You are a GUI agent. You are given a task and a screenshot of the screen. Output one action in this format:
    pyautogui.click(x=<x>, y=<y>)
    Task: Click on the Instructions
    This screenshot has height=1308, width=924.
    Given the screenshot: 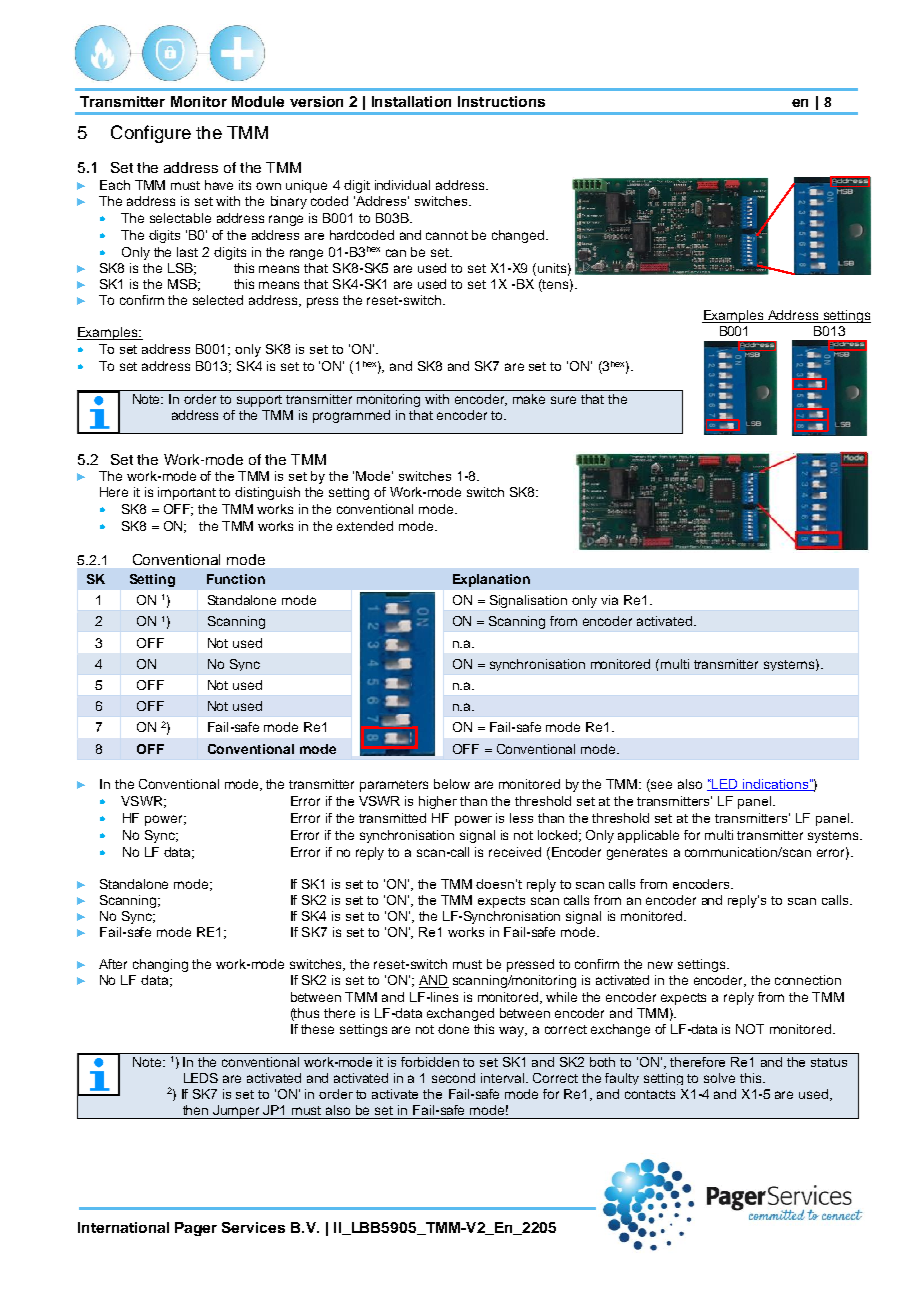 What is the action you would take?
    pyautogui.click(x=501, y=101)
